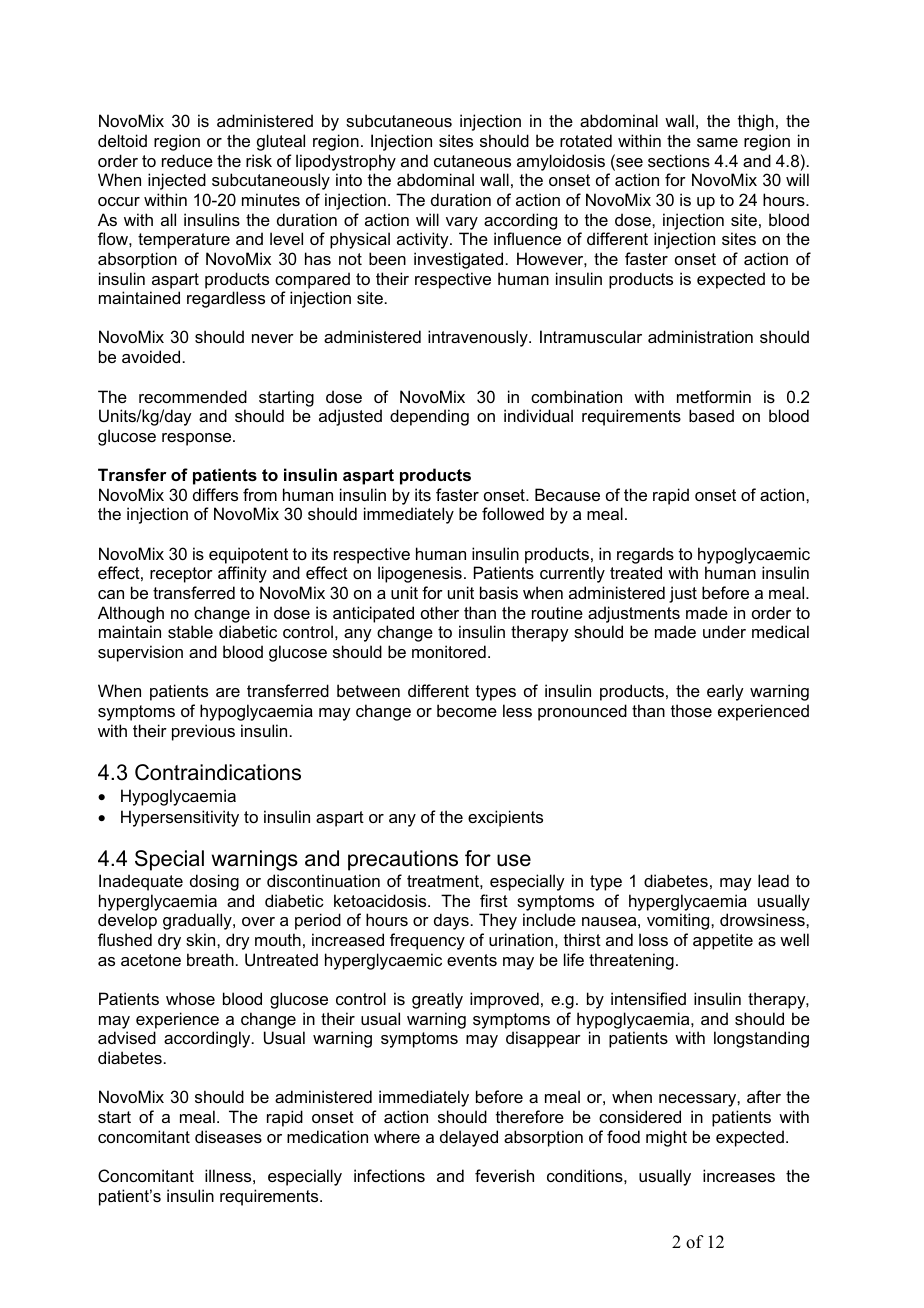 The image size is (924, 1308). What do you see at coordinates (717, 142) in the screenshot?
I see `same` at bounding box center [717, 142].
